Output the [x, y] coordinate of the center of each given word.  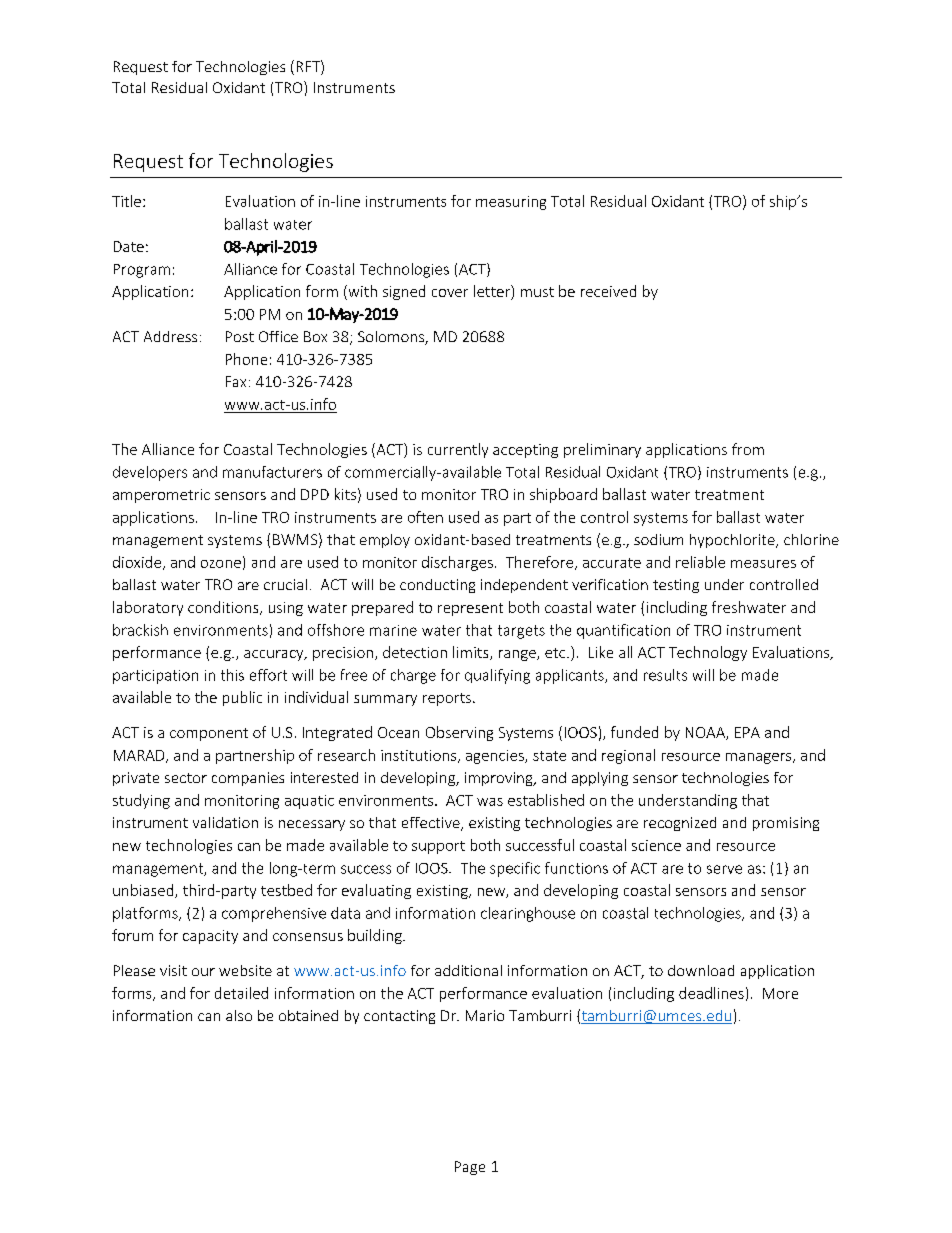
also [239, 1015]
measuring [511, 203]
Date [129, 246]
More [780, 993]
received [608, 291]
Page [470, 1168]
